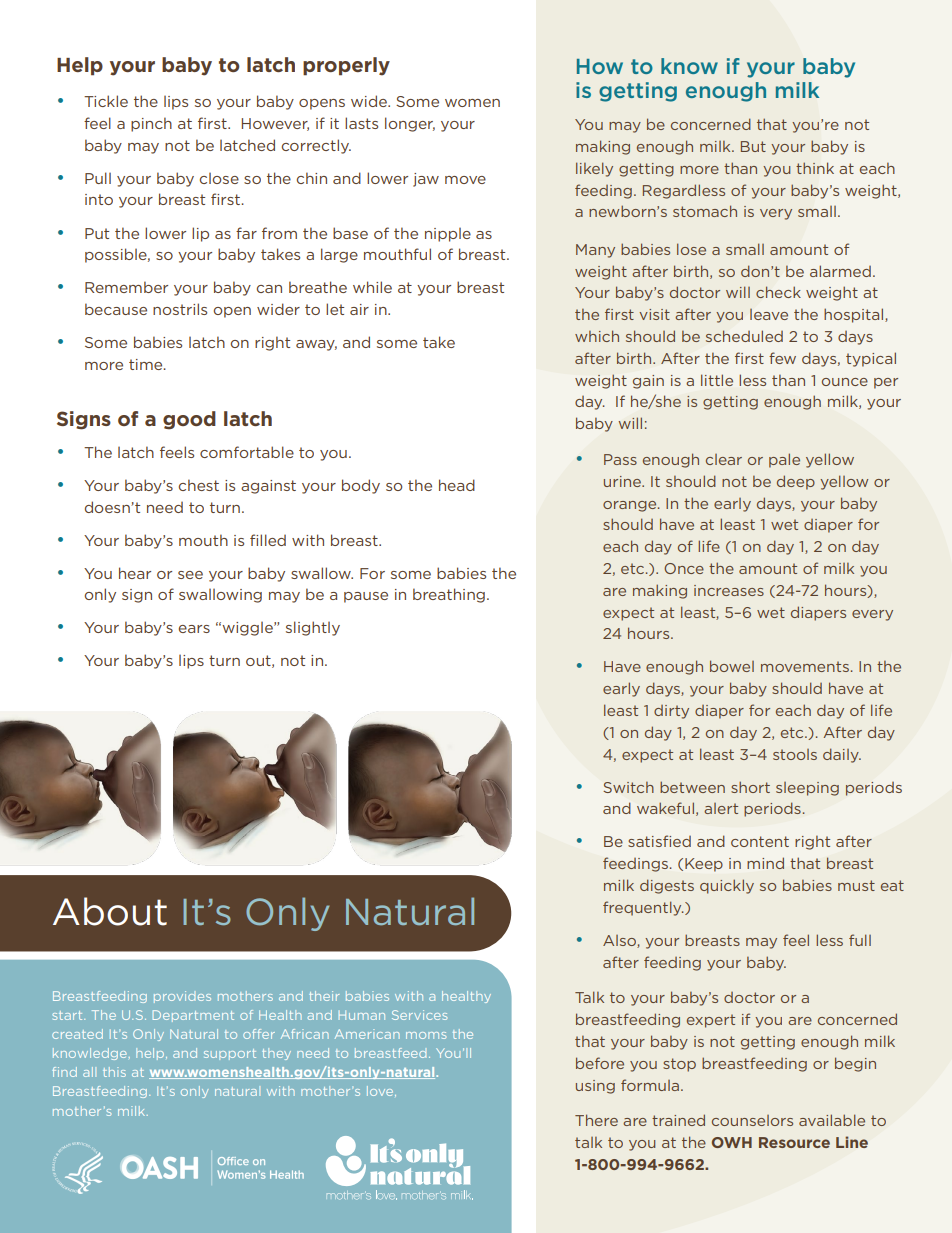 This screenshot has width=952, height=1233. What do you see at coordinates (449, 595) in the screenshot?
I see `breathing` at bounding box center [449, 595].
